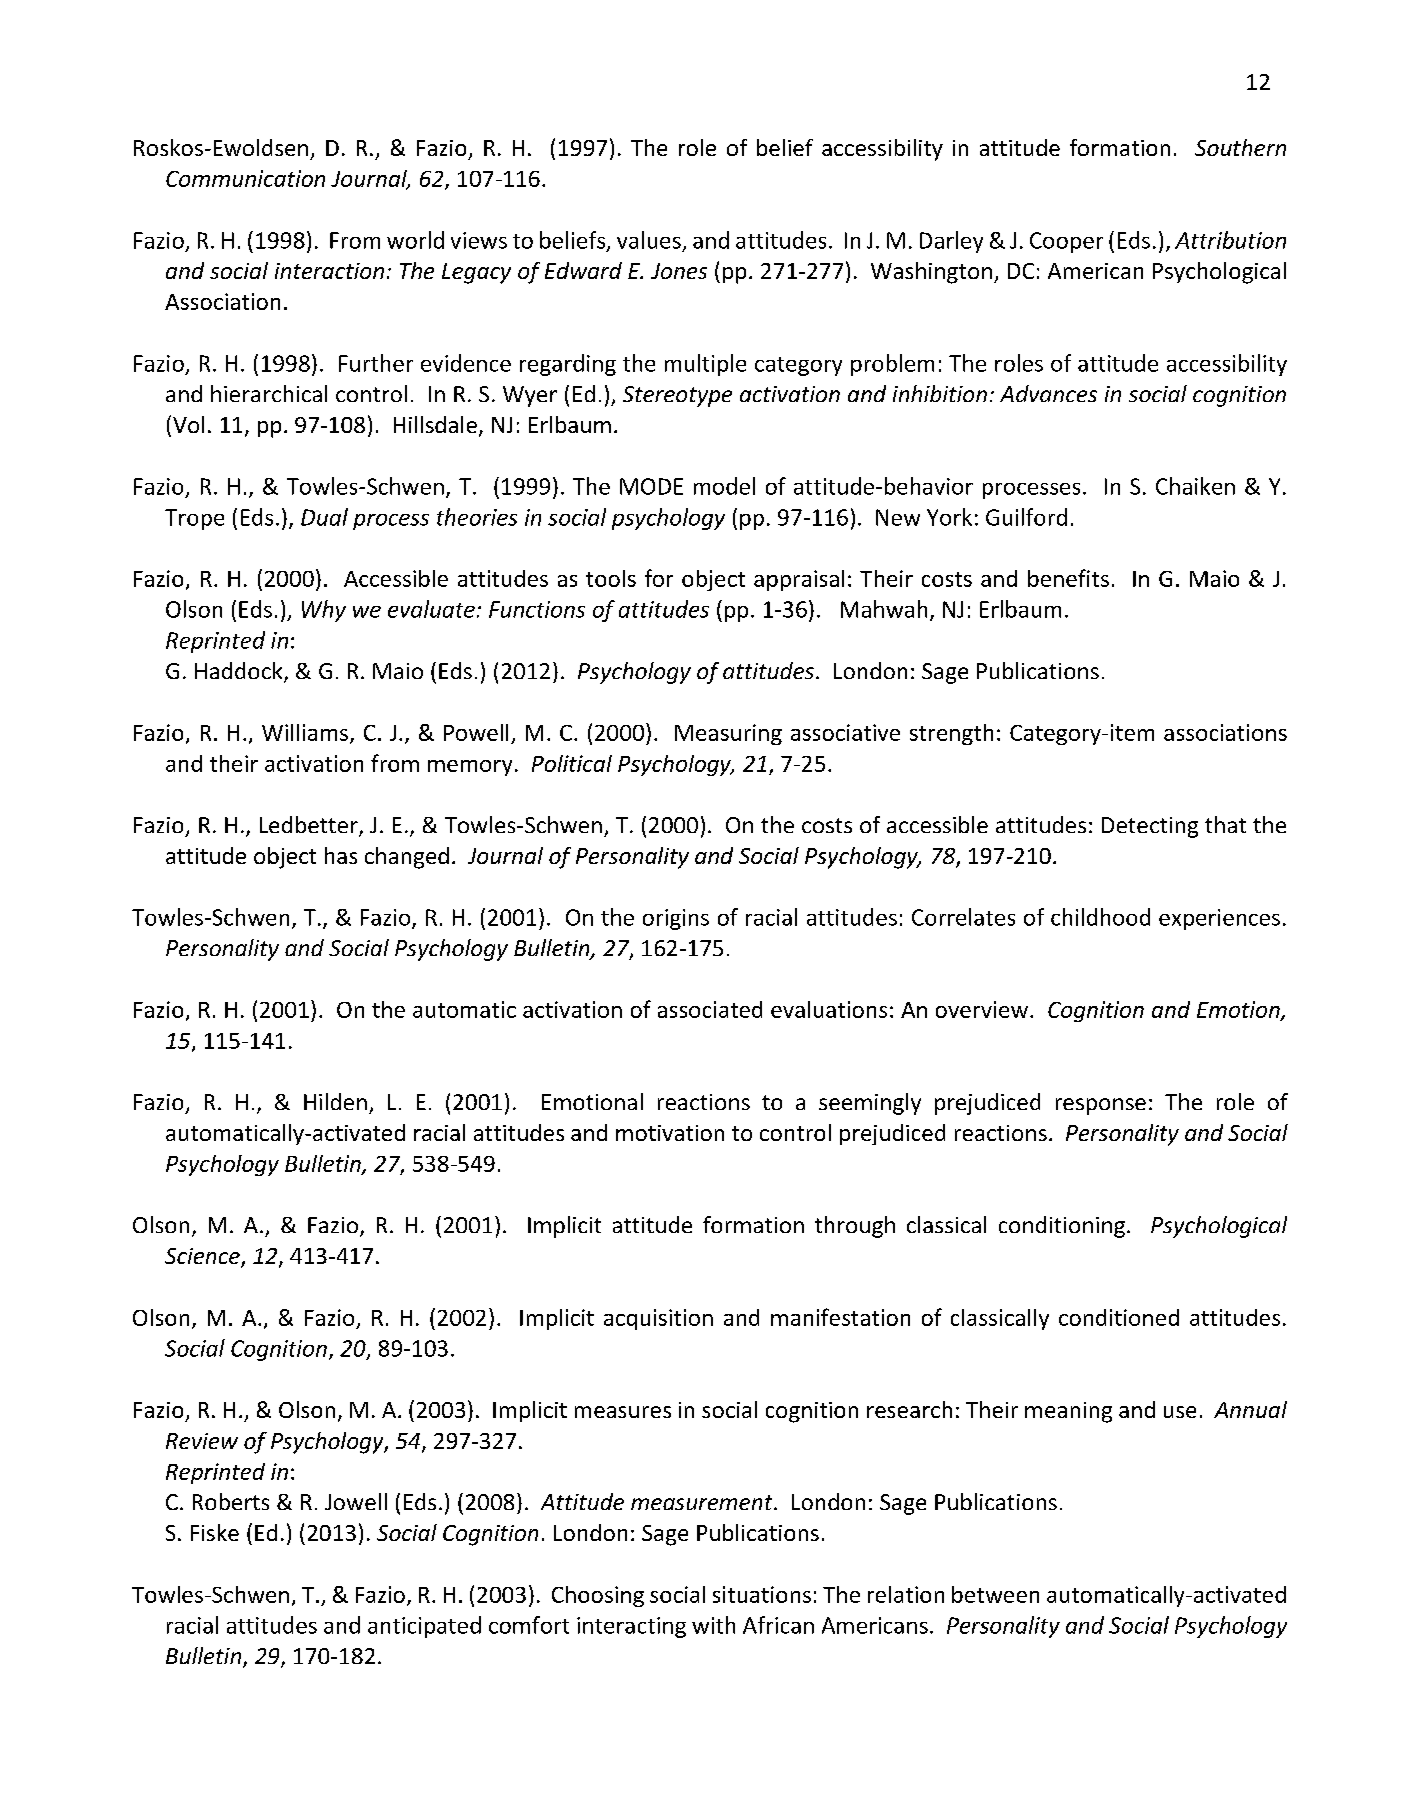 The width and height of the screenshot is (1403, 1816). What do you see at coordinates (649, 240) in the screenshot?
I see `values` at bounding box center [649, 240].
